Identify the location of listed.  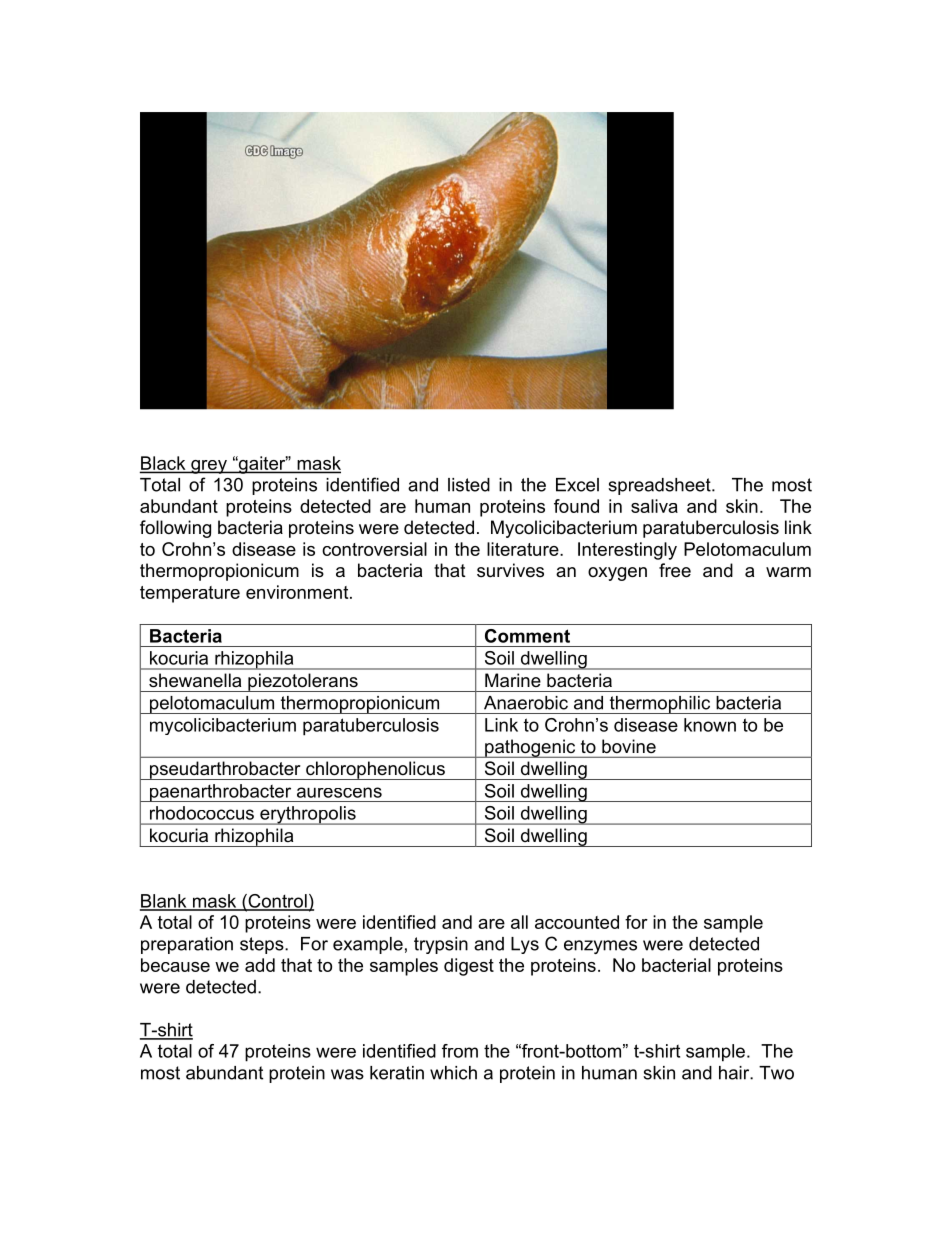
(469, 485).
